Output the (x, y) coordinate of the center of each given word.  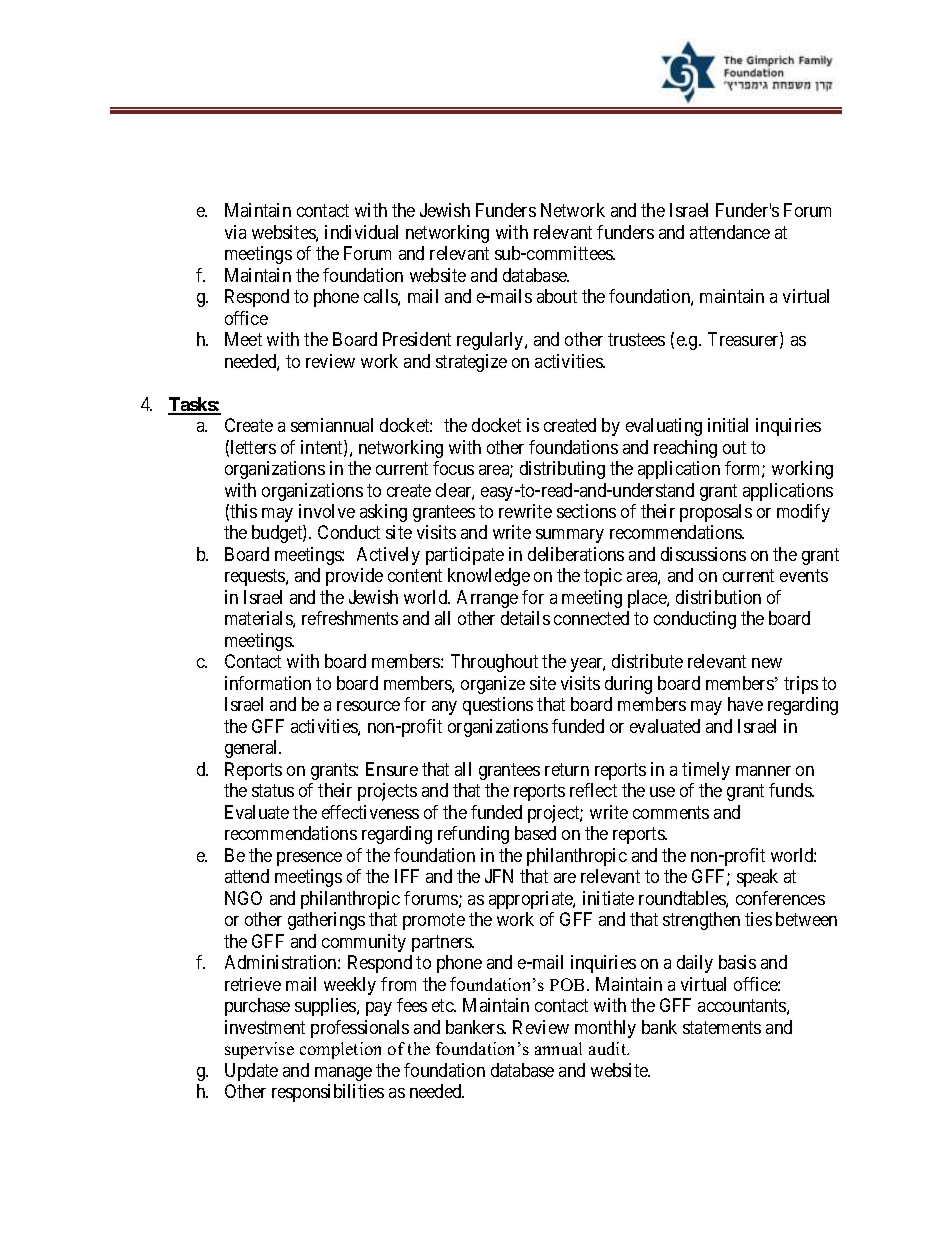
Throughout (494, 663)
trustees (636, 339)
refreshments (350, 618)
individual (361, 232)
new (767, 663)
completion (340, 1050)
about (557, 296)
